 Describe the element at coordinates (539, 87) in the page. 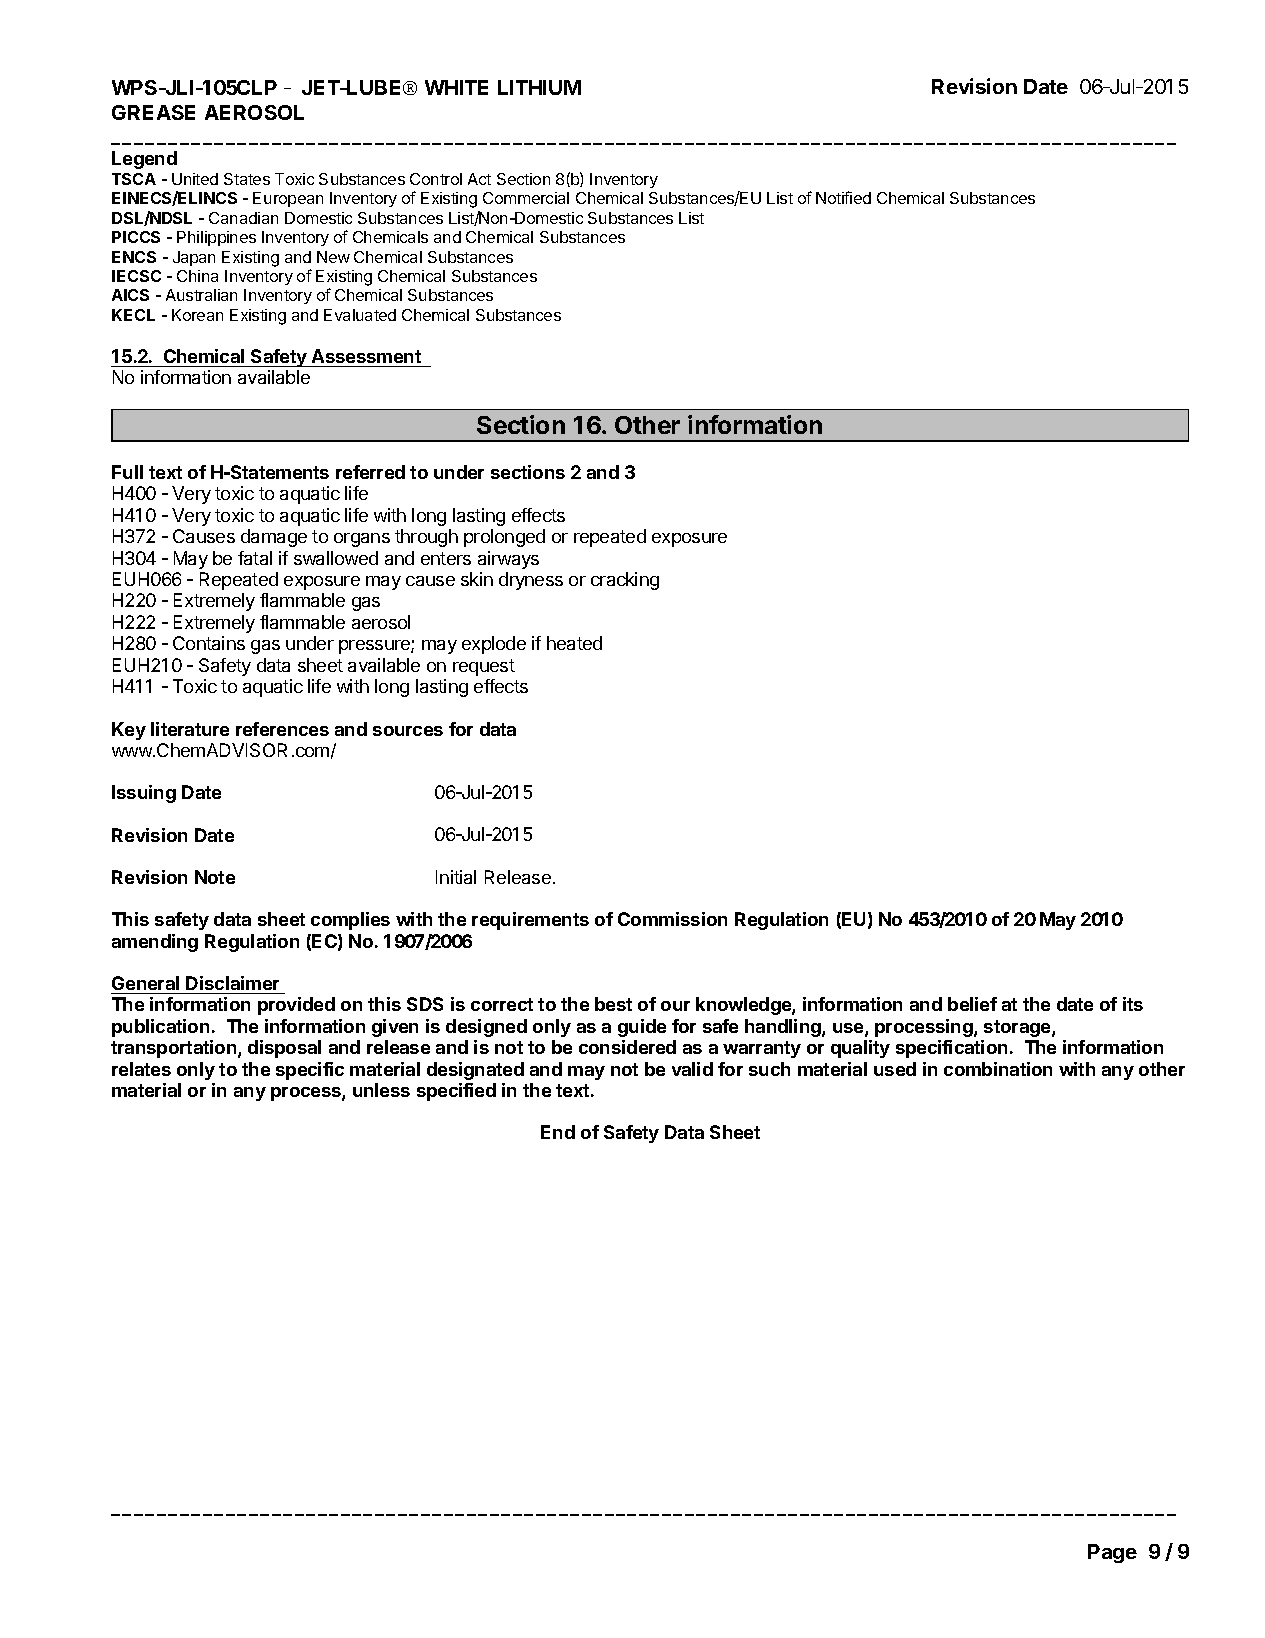

I see `LITHIUM` at that location.
